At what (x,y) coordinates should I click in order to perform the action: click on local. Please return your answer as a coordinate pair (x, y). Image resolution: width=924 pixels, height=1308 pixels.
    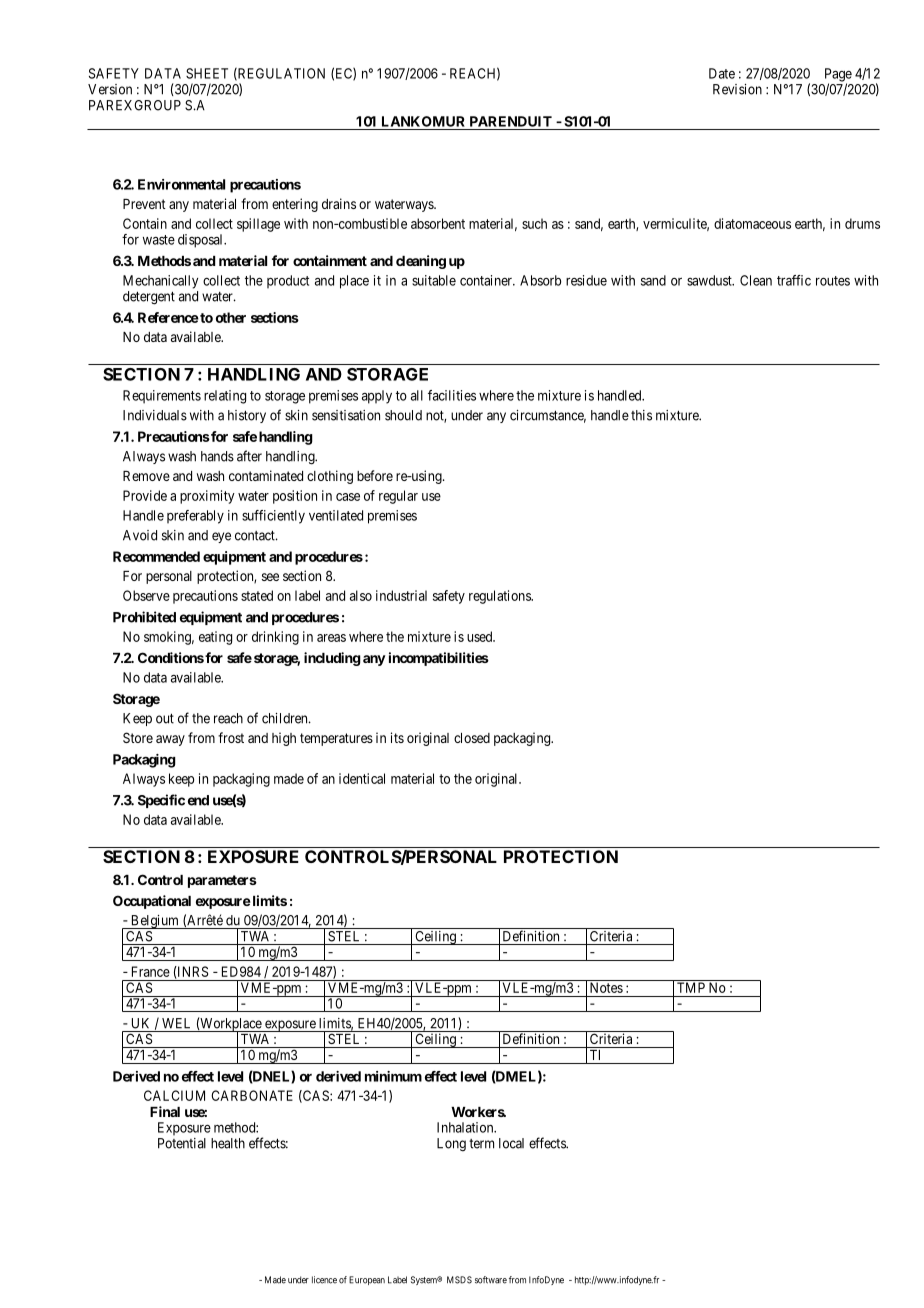
    Looking at the image, I should click on (511, 1143).
